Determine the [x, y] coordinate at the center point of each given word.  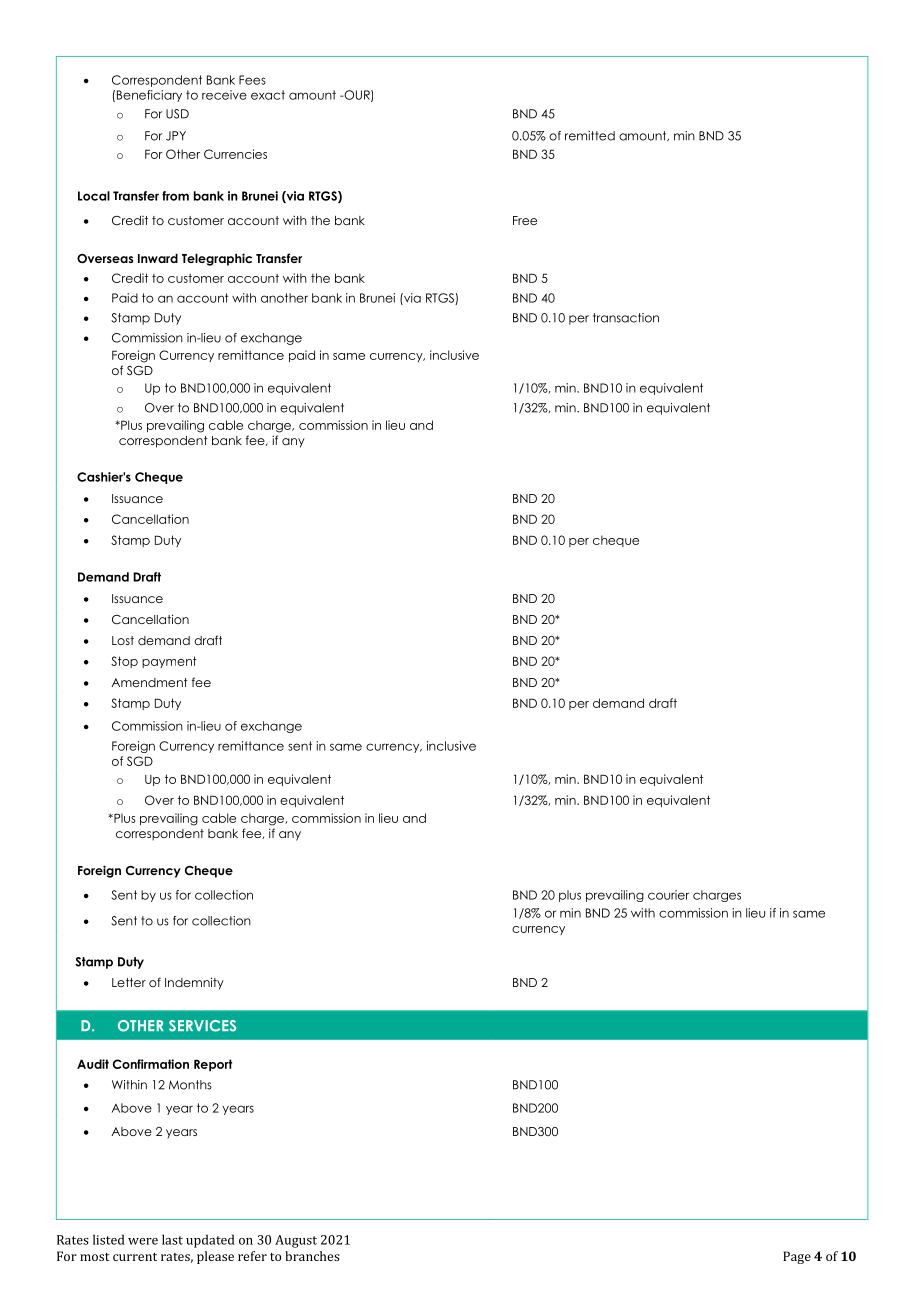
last [172, 1239]
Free [525, 220]
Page [797, 1257]
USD [177, 114]
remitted [590, 136]
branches [312, 1256]
